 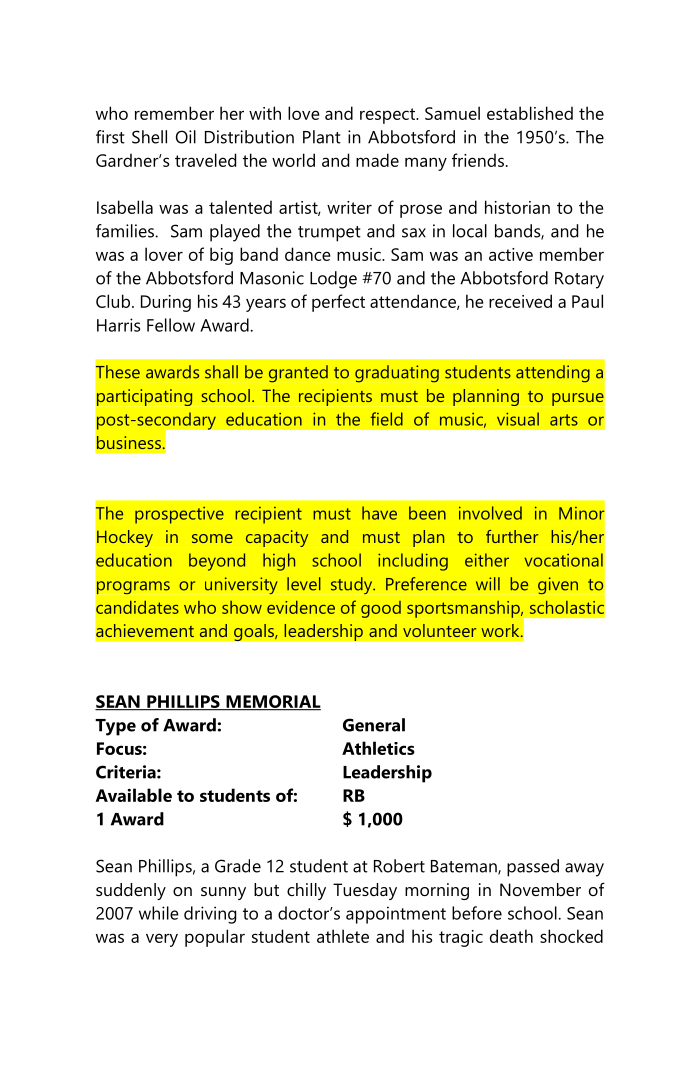 What do you see at coordinates (179, 515) in the screenshot?
I see `prospective` at bounding box center [179, 515].
